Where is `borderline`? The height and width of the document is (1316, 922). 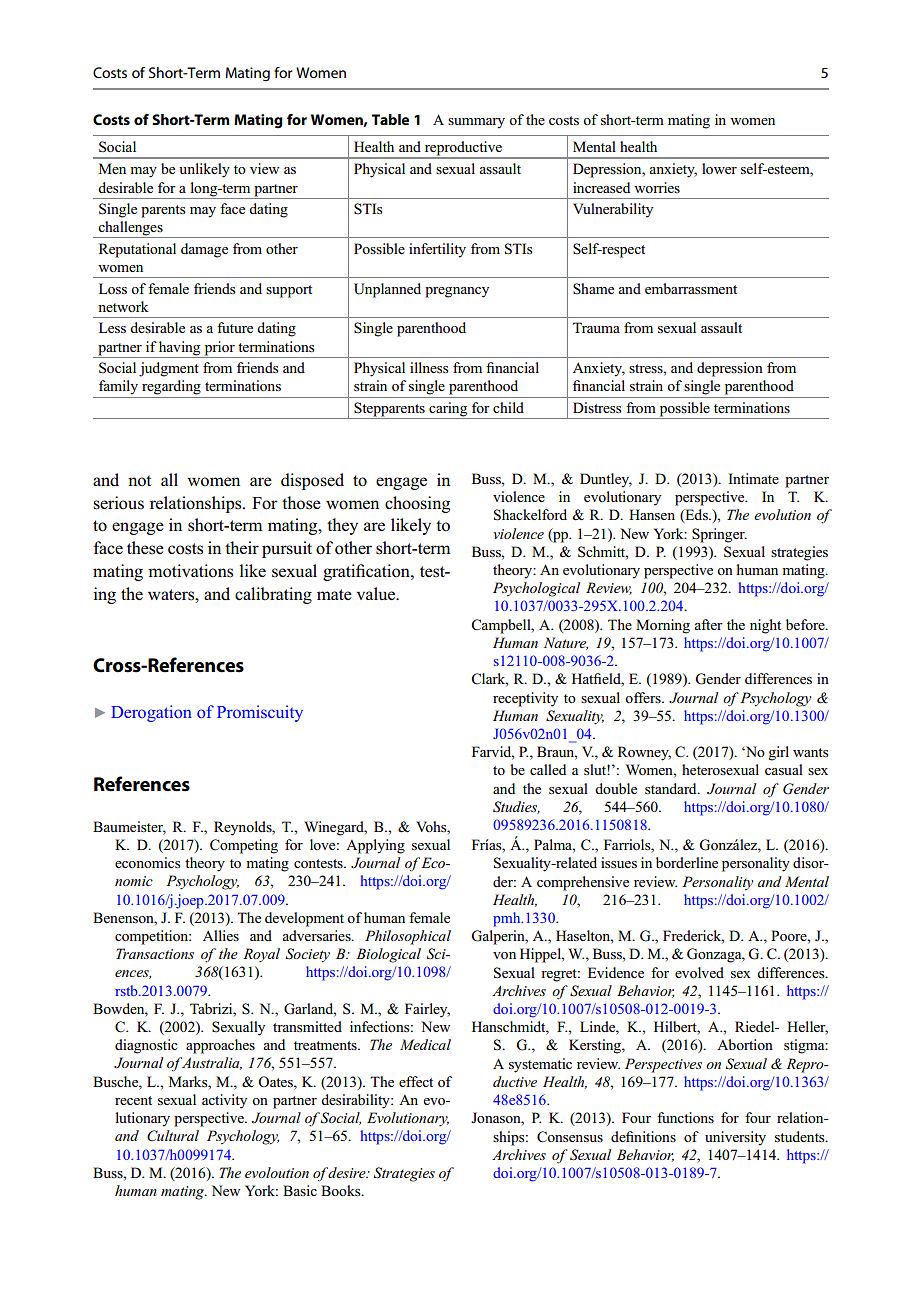
borderline is located at coordinates (687, 862).
